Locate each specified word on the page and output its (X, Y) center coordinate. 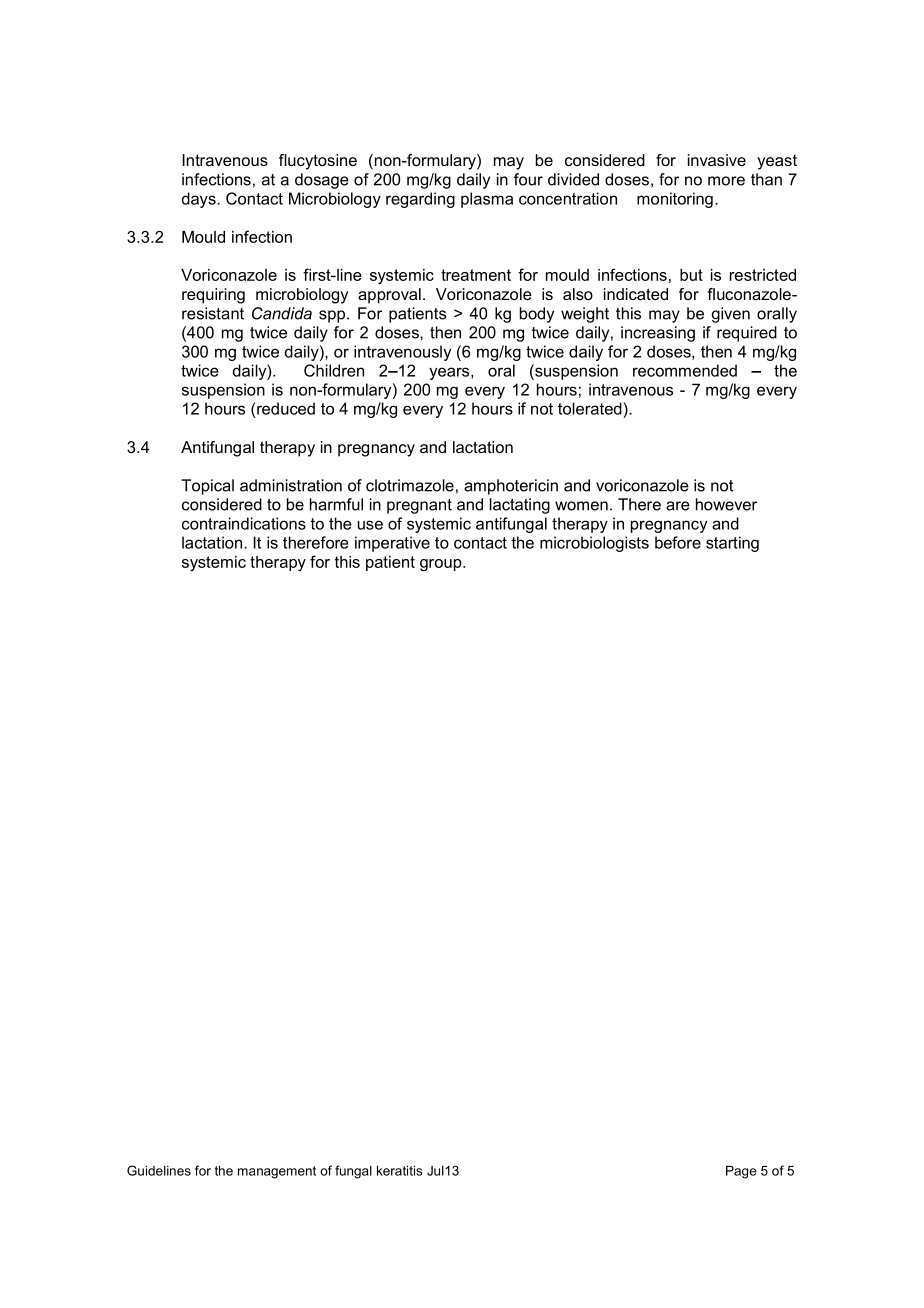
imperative (392, 544)
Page (741, 1172)
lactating (520, 506)
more (726, 181)
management (277, 1172)
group (442, 565)
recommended (685, 370)
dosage (322, 181)
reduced (286, 408)
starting (732, 544)
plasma (487, 200)
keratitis (400, 1170)
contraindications (244, 523)
